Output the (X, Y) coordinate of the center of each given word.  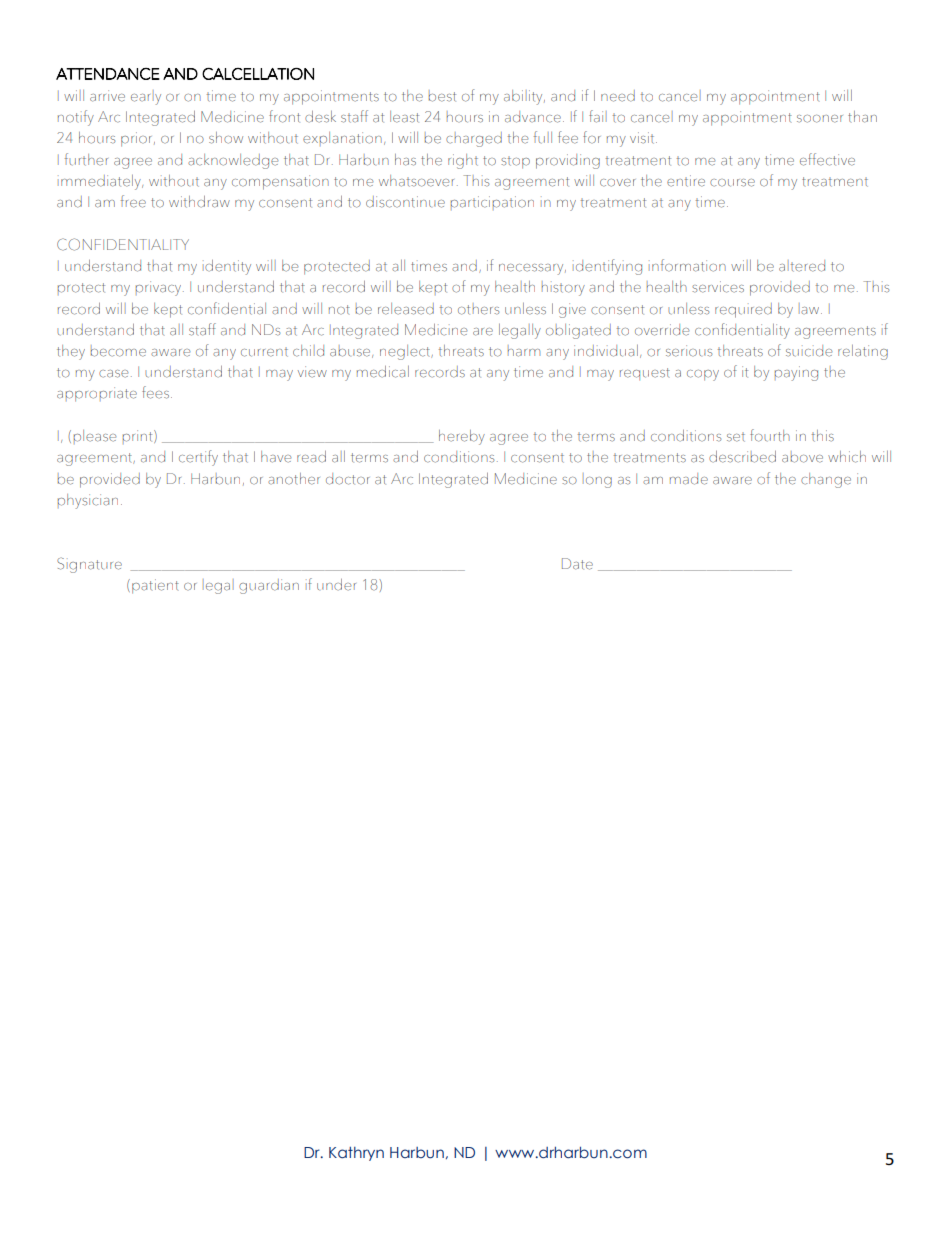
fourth (770, 435)
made (689, 479)
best (442, 96)
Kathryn (356, 1154)
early (146, 97)
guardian (269, 586)
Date (577, 564)
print (138, 437)
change (826, 480)
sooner (820, 119)
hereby (462, 437)
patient (155, 586)
